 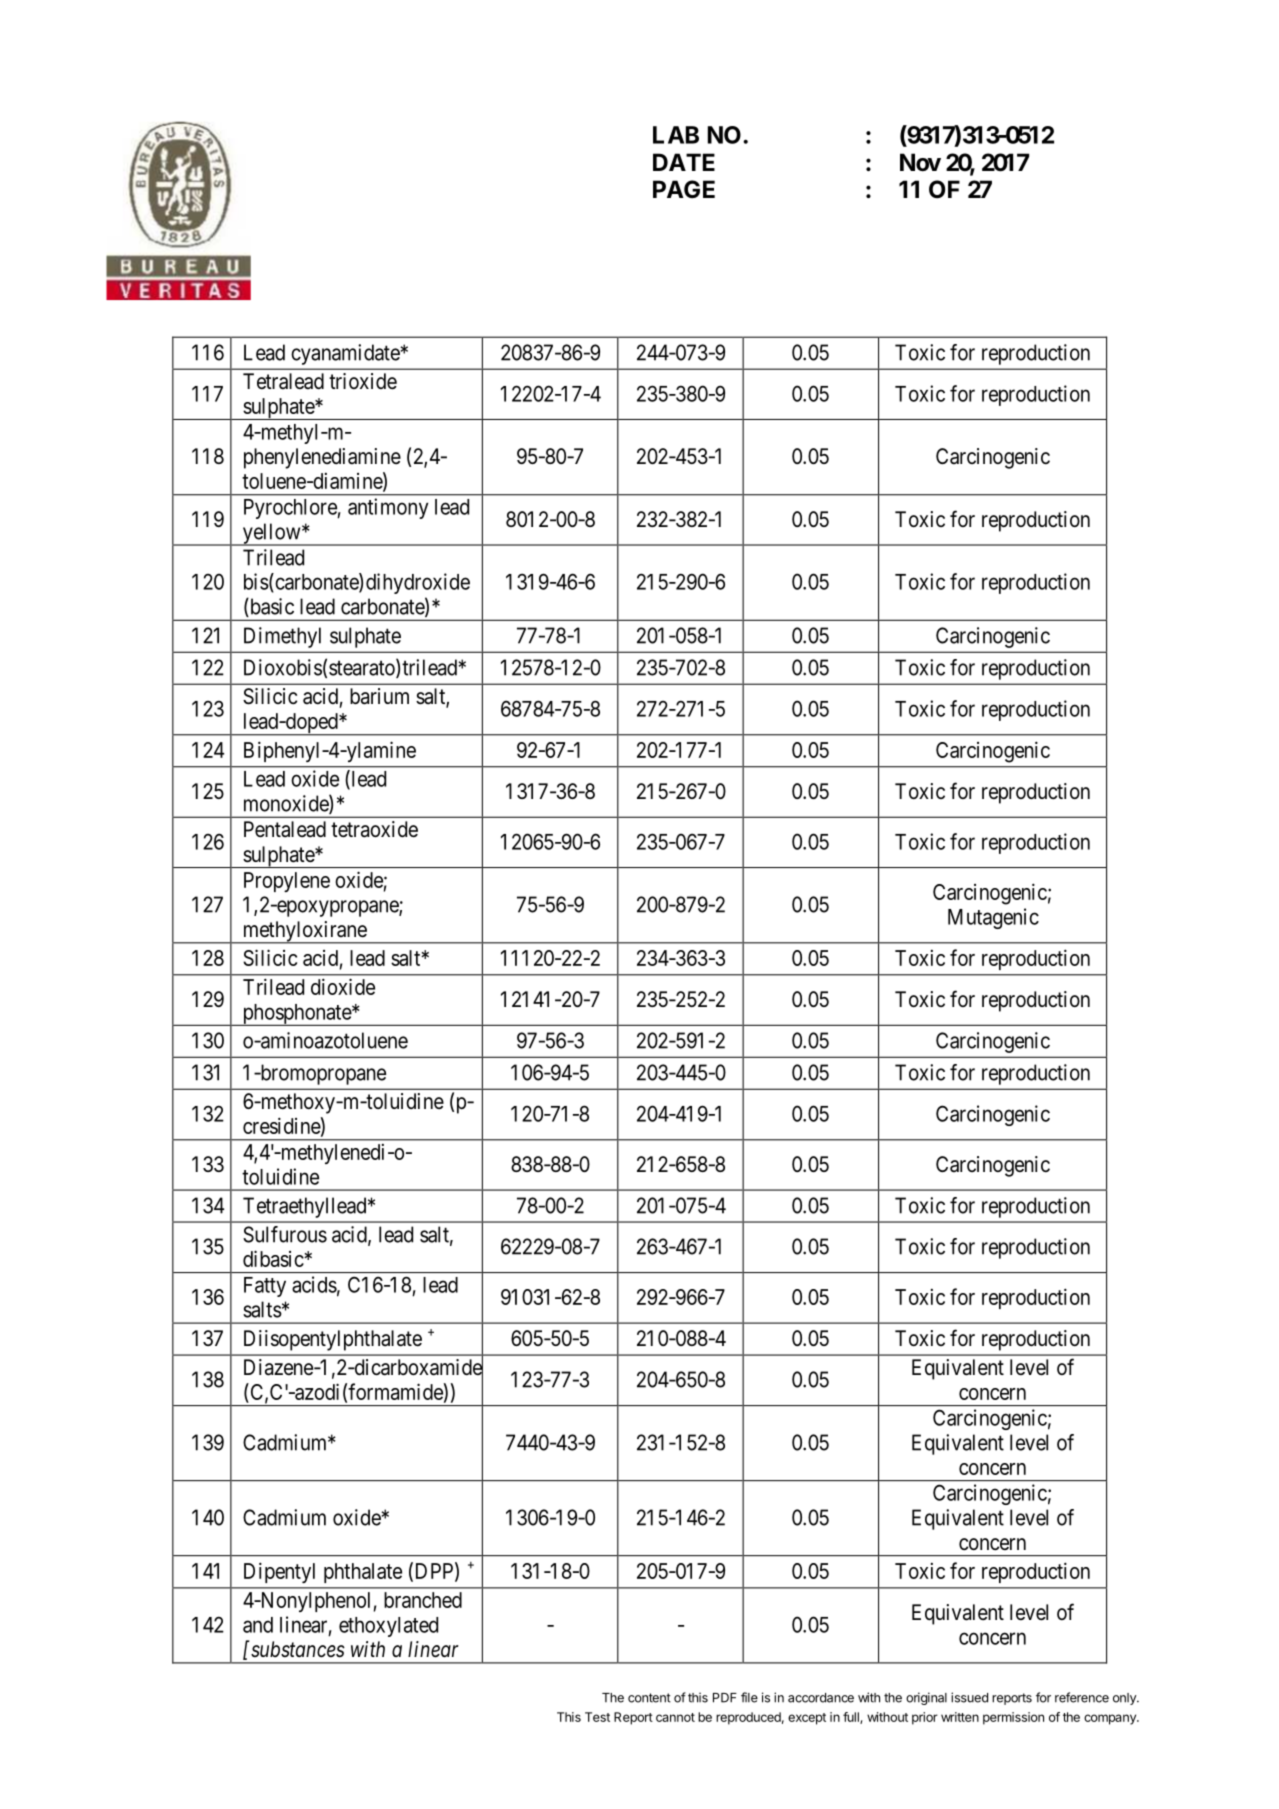 I want to click on Fatty, so click(x=265, y=1287).
